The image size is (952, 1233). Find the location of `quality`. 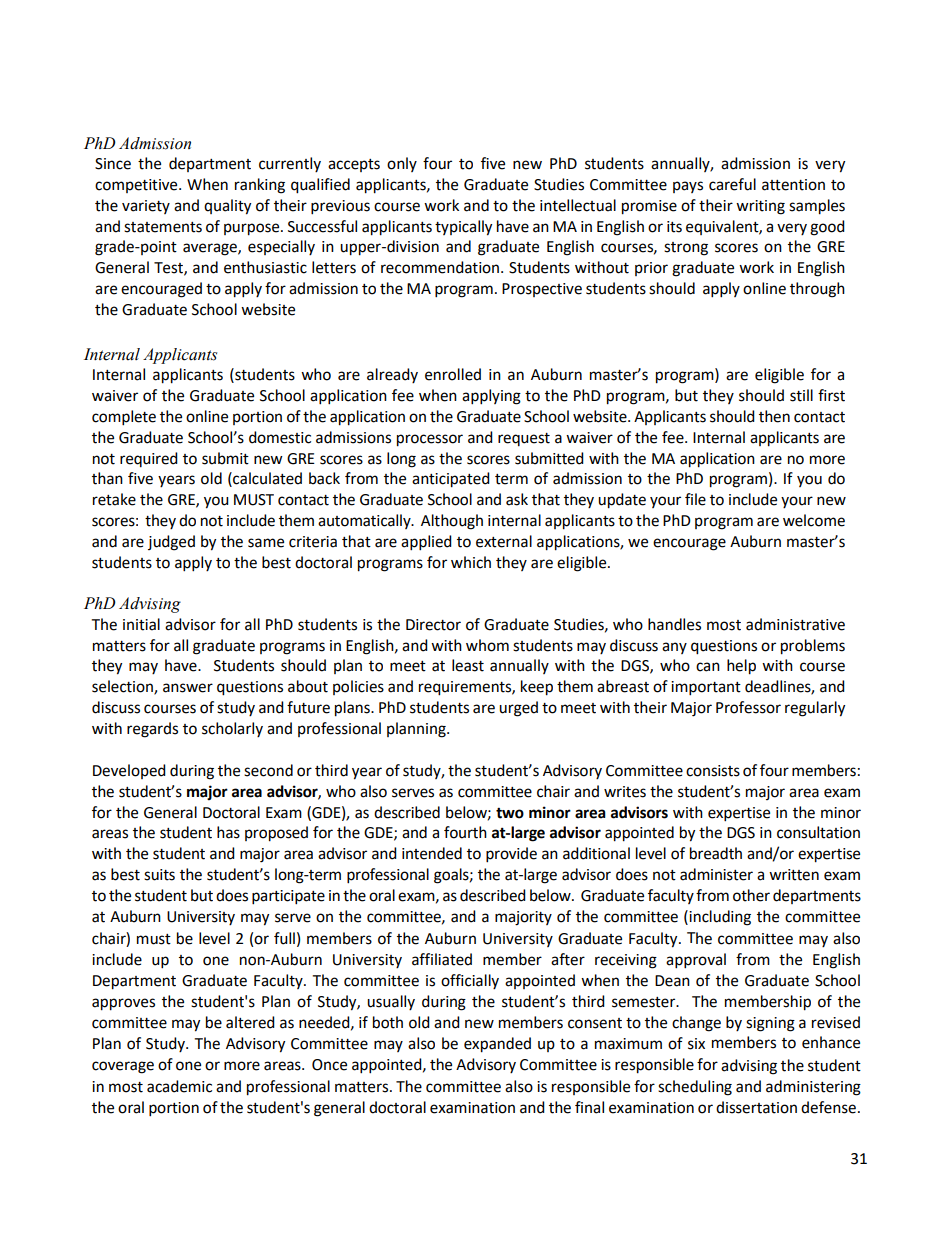

quality is located at coordinates (227, 207).
